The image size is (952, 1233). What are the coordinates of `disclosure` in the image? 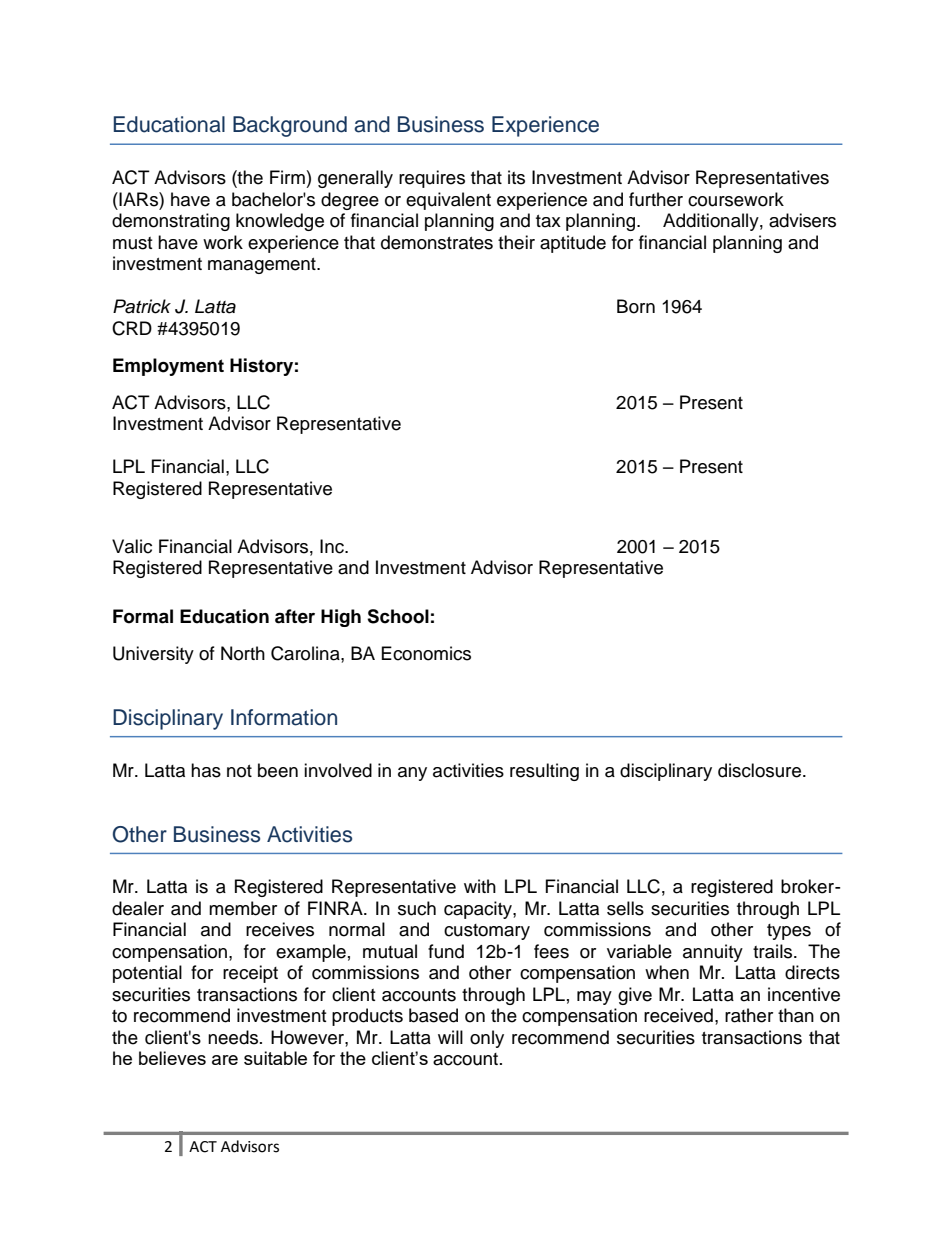 It's located at (761, 770).
